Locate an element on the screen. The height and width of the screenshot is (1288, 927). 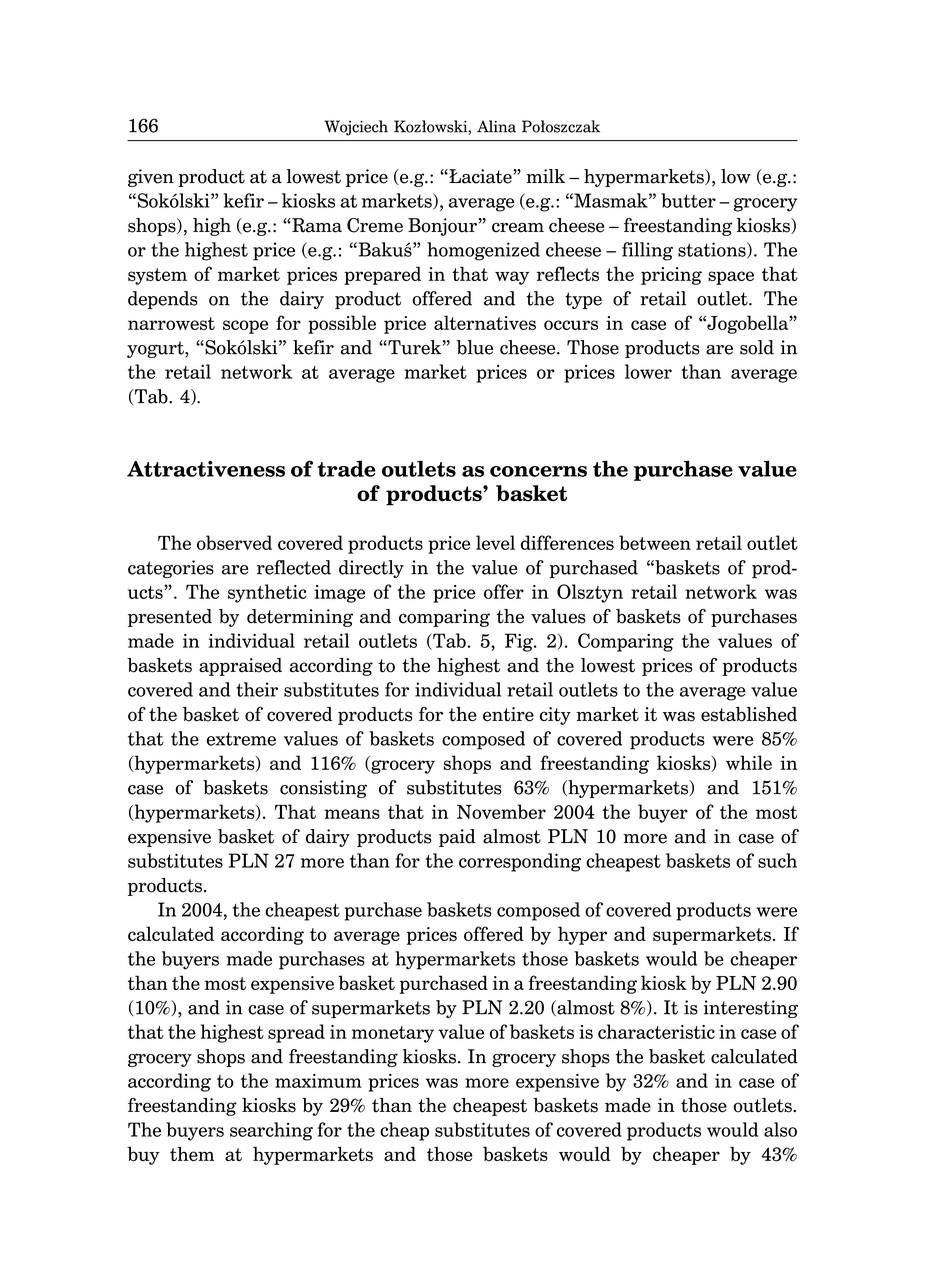
November is located at coordinates (501, 811).
